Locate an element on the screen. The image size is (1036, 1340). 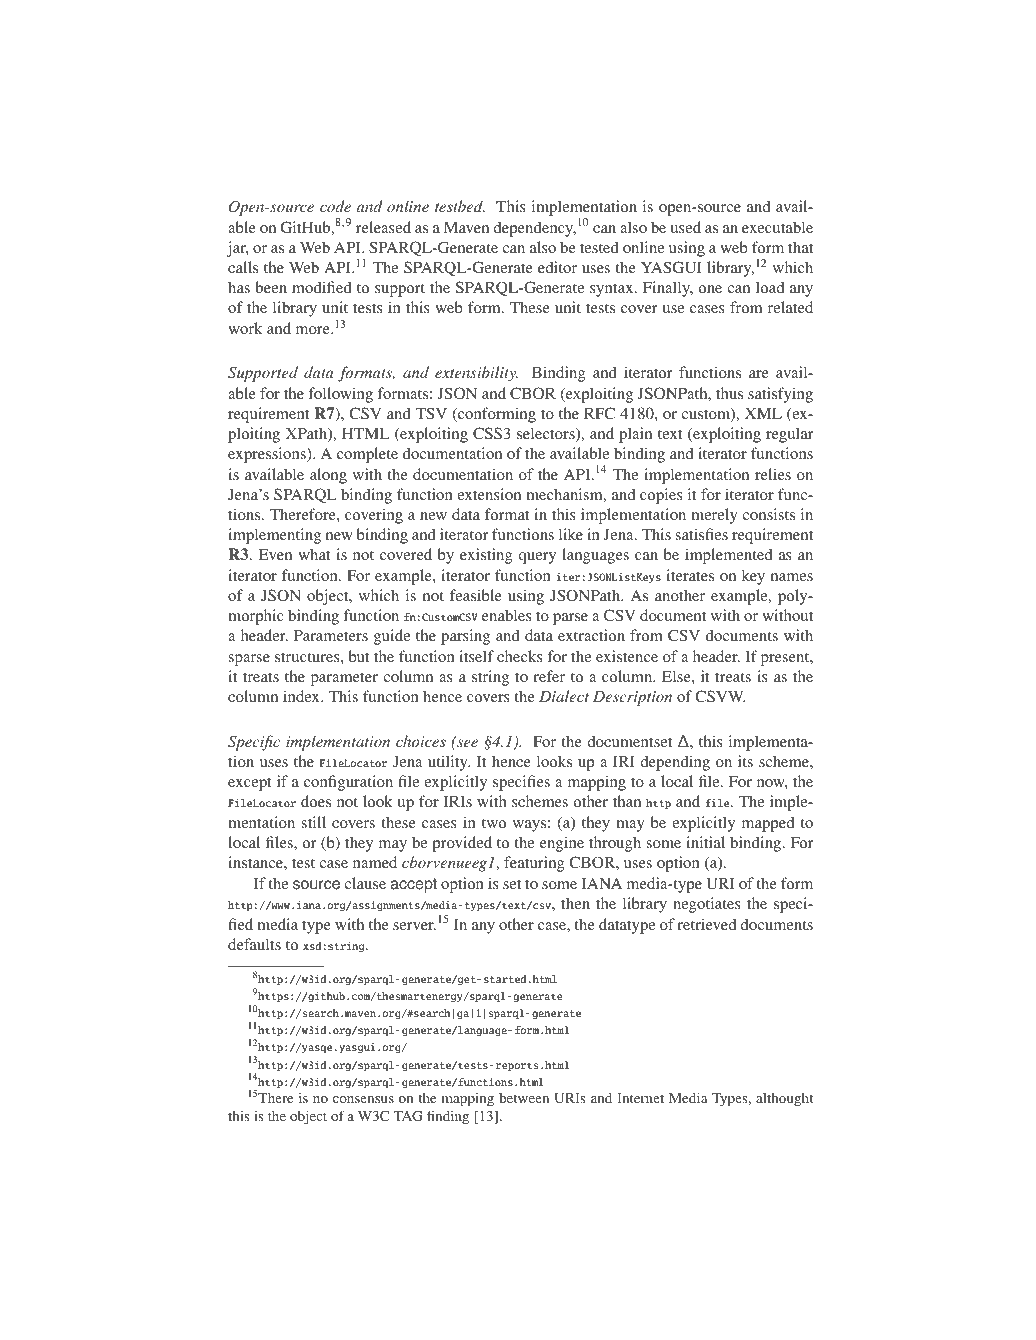
retrieved is located at coordinates (706, 924).
